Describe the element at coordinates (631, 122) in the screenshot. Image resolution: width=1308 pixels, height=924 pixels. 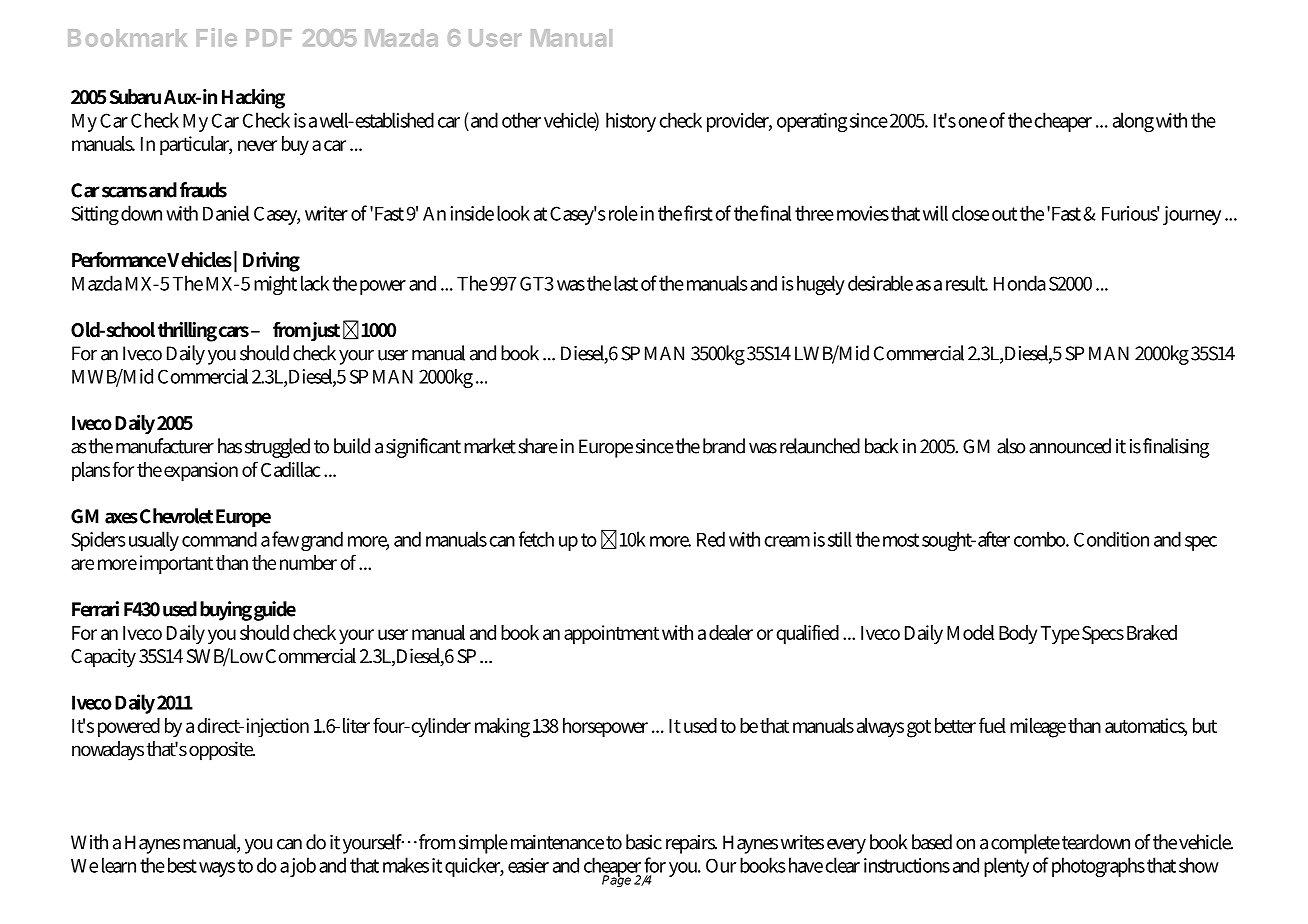
I see `history` at that location.
